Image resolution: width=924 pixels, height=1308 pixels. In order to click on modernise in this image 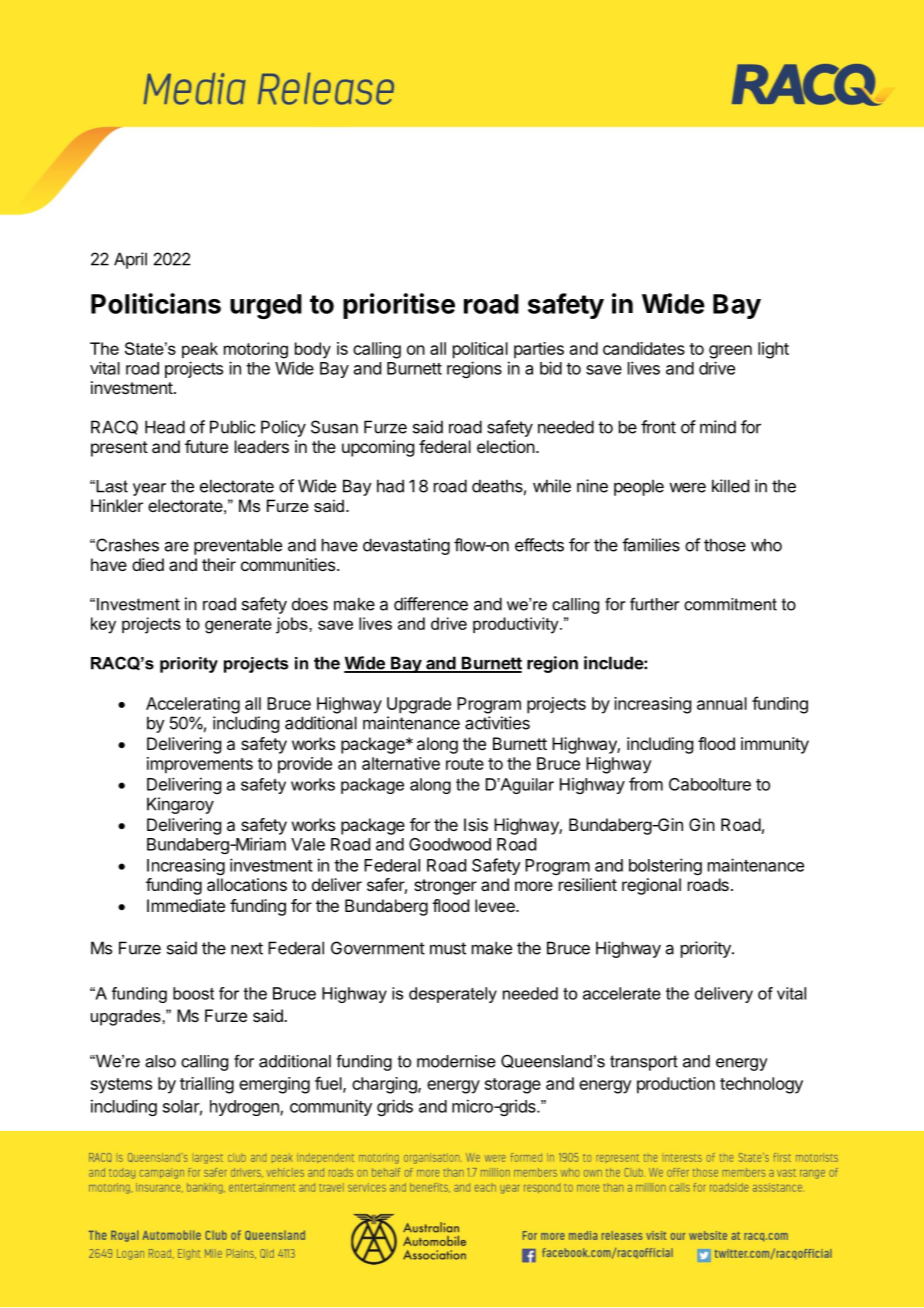, I will do `click(456, 1061)`.
